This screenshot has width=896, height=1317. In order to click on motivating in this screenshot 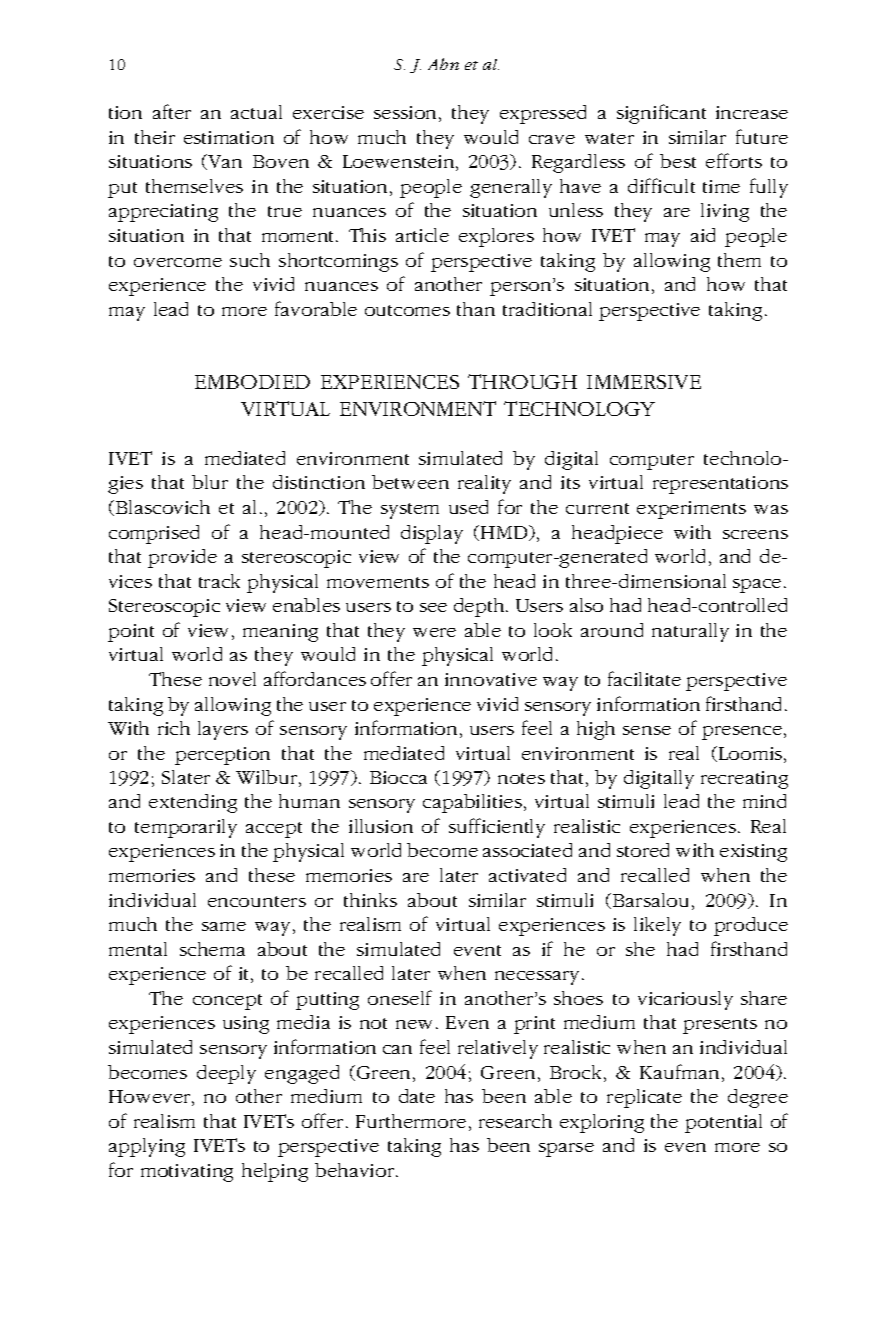, I will do `click(187, 1173)`.
